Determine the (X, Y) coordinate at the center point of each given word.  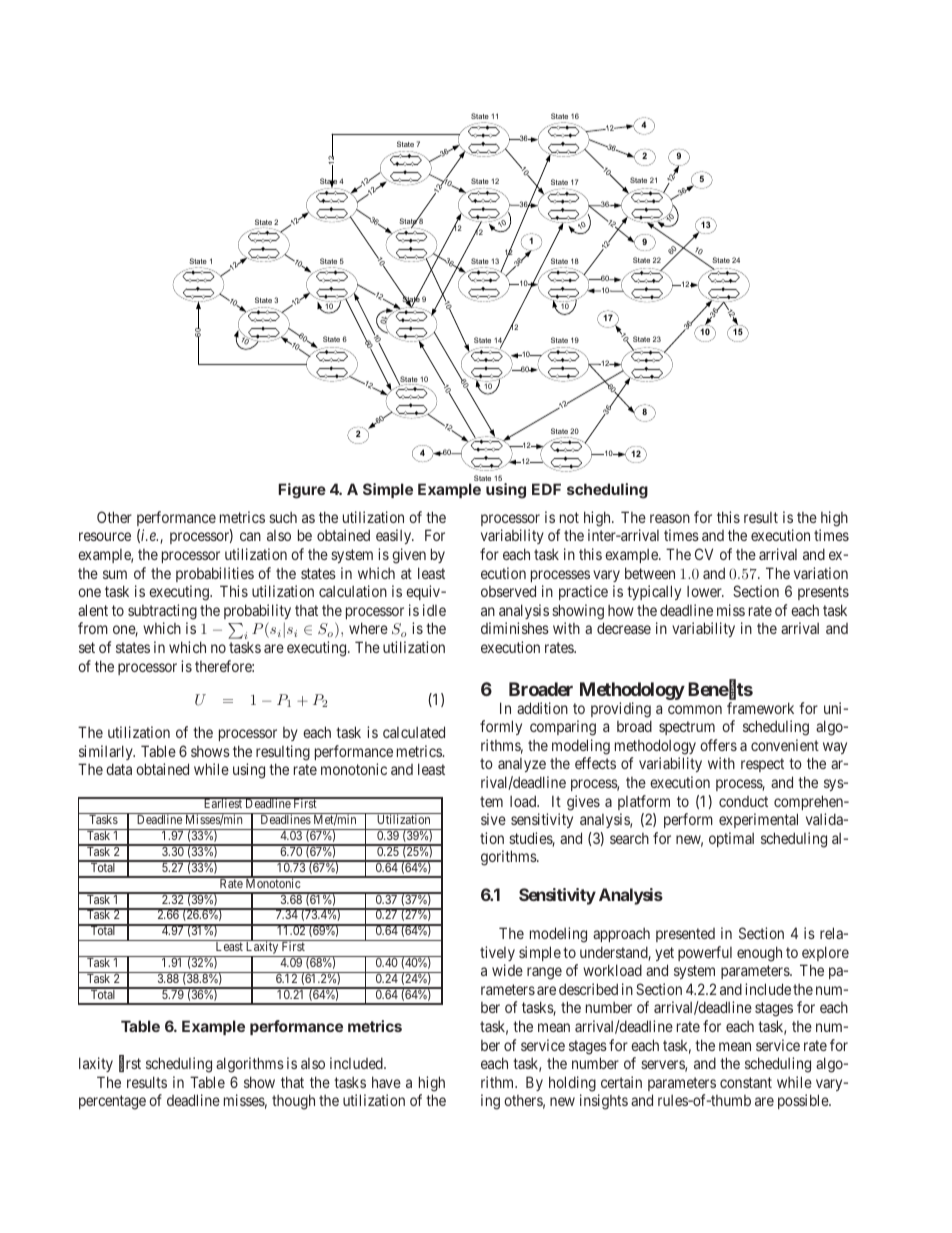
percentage (112, 1102)
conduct (743, 801)
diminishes (515, 628)
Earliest (222, 803)
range (544, 973)
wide (507, 970)
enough (759, 954)
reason (670, 518)
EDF (546, 489)
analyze (522, 765)
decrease (624, 628)
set (87, 647)
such (283, 517)
